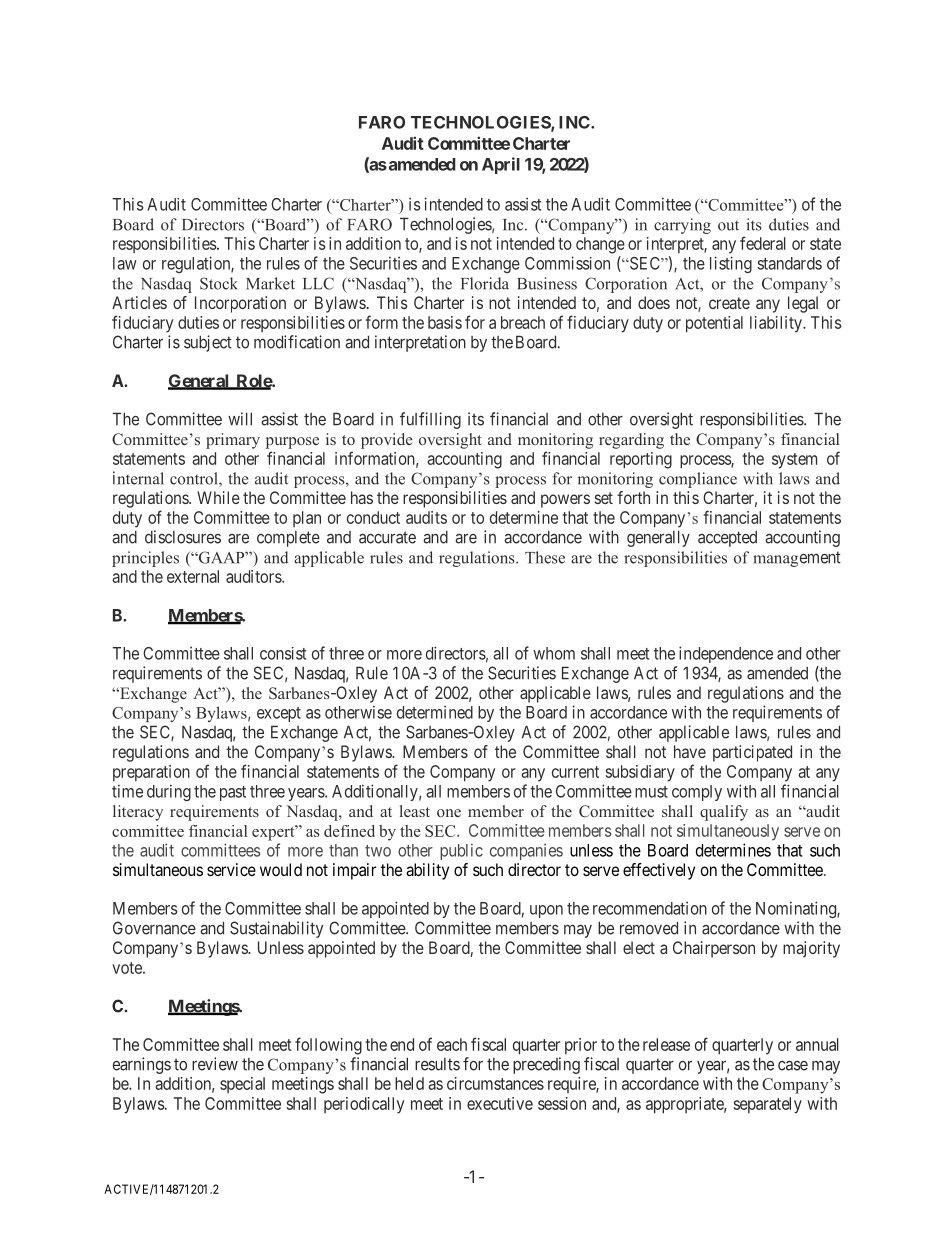 This screenshot has width=952, height=1233. I want to click on qualify, so click(724, 813).
